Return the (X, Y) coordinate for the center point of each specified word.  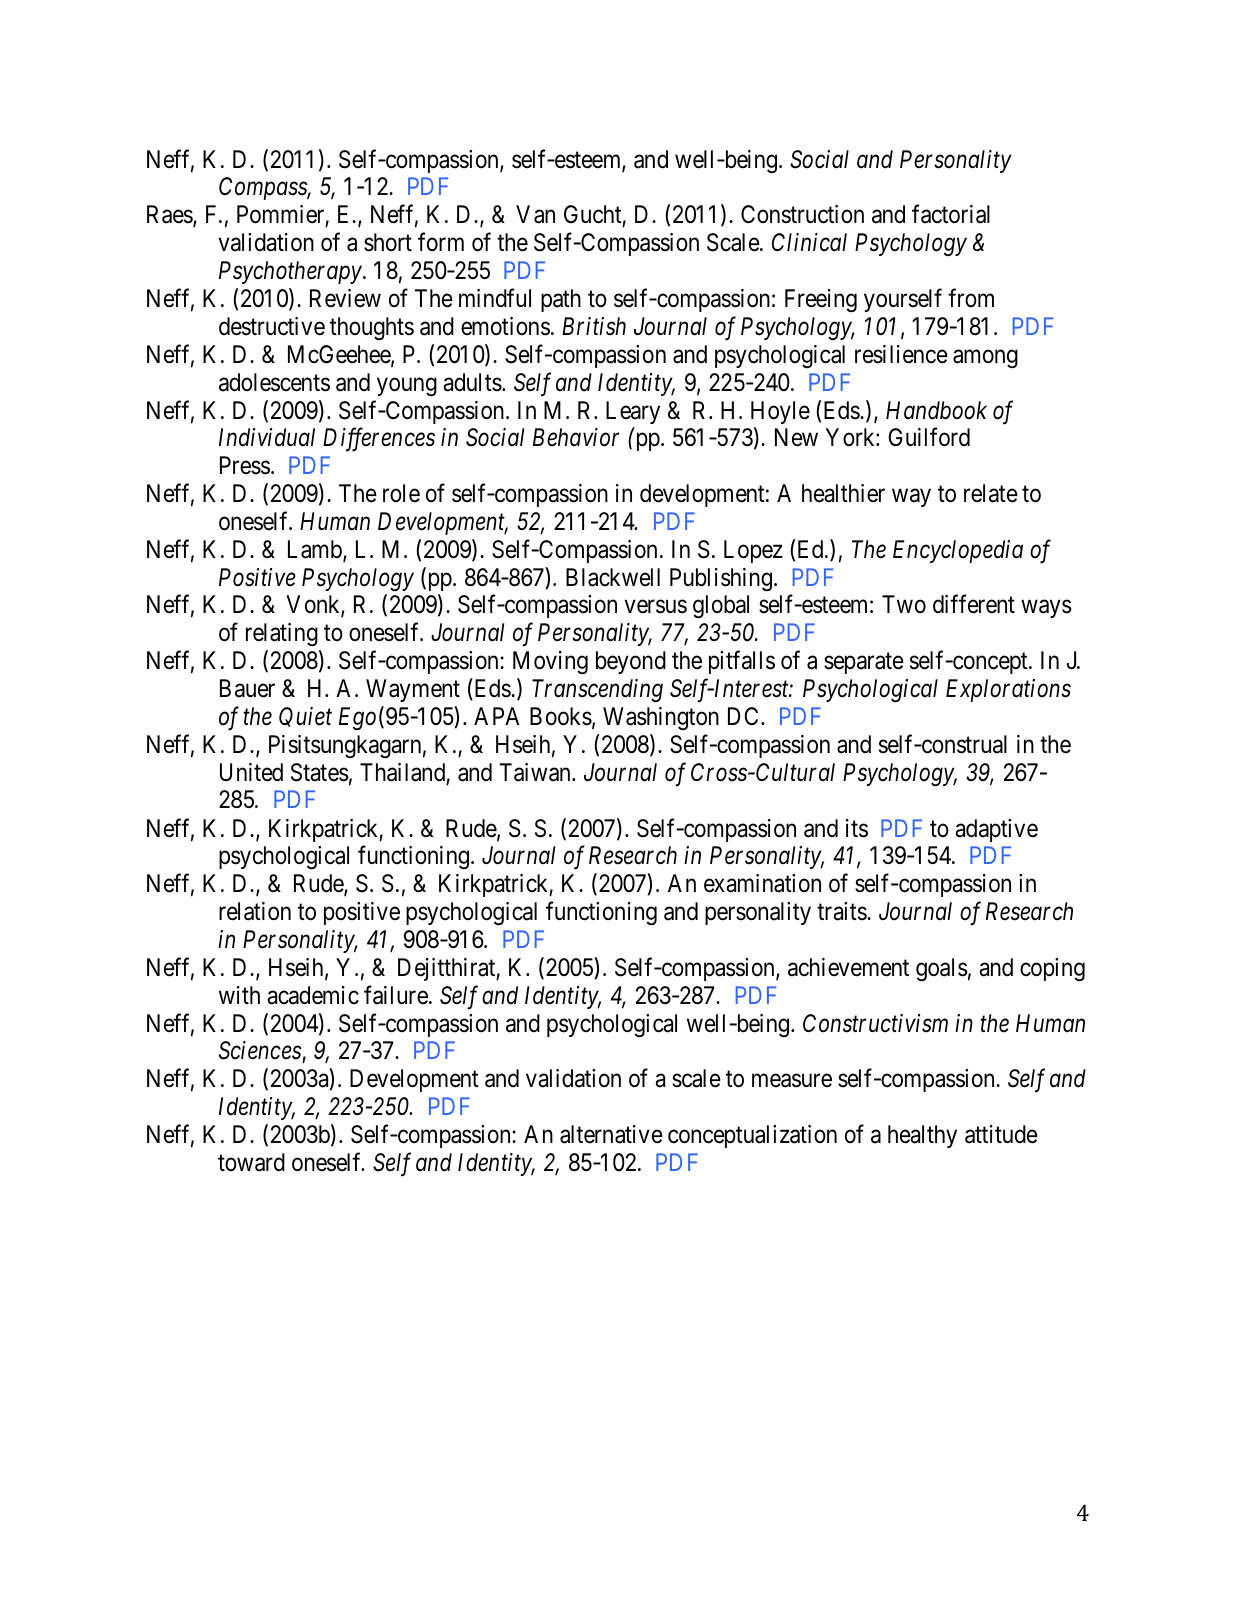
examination (762, 883)
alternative (611, 1134)
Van (535, 214)
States (320, 772)
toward (251, 1162)
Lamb (316, 550)
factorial (951, 214)
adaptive (996, 830)
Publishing (721, 579)
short (388, 242)
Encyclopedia (958, 551)
